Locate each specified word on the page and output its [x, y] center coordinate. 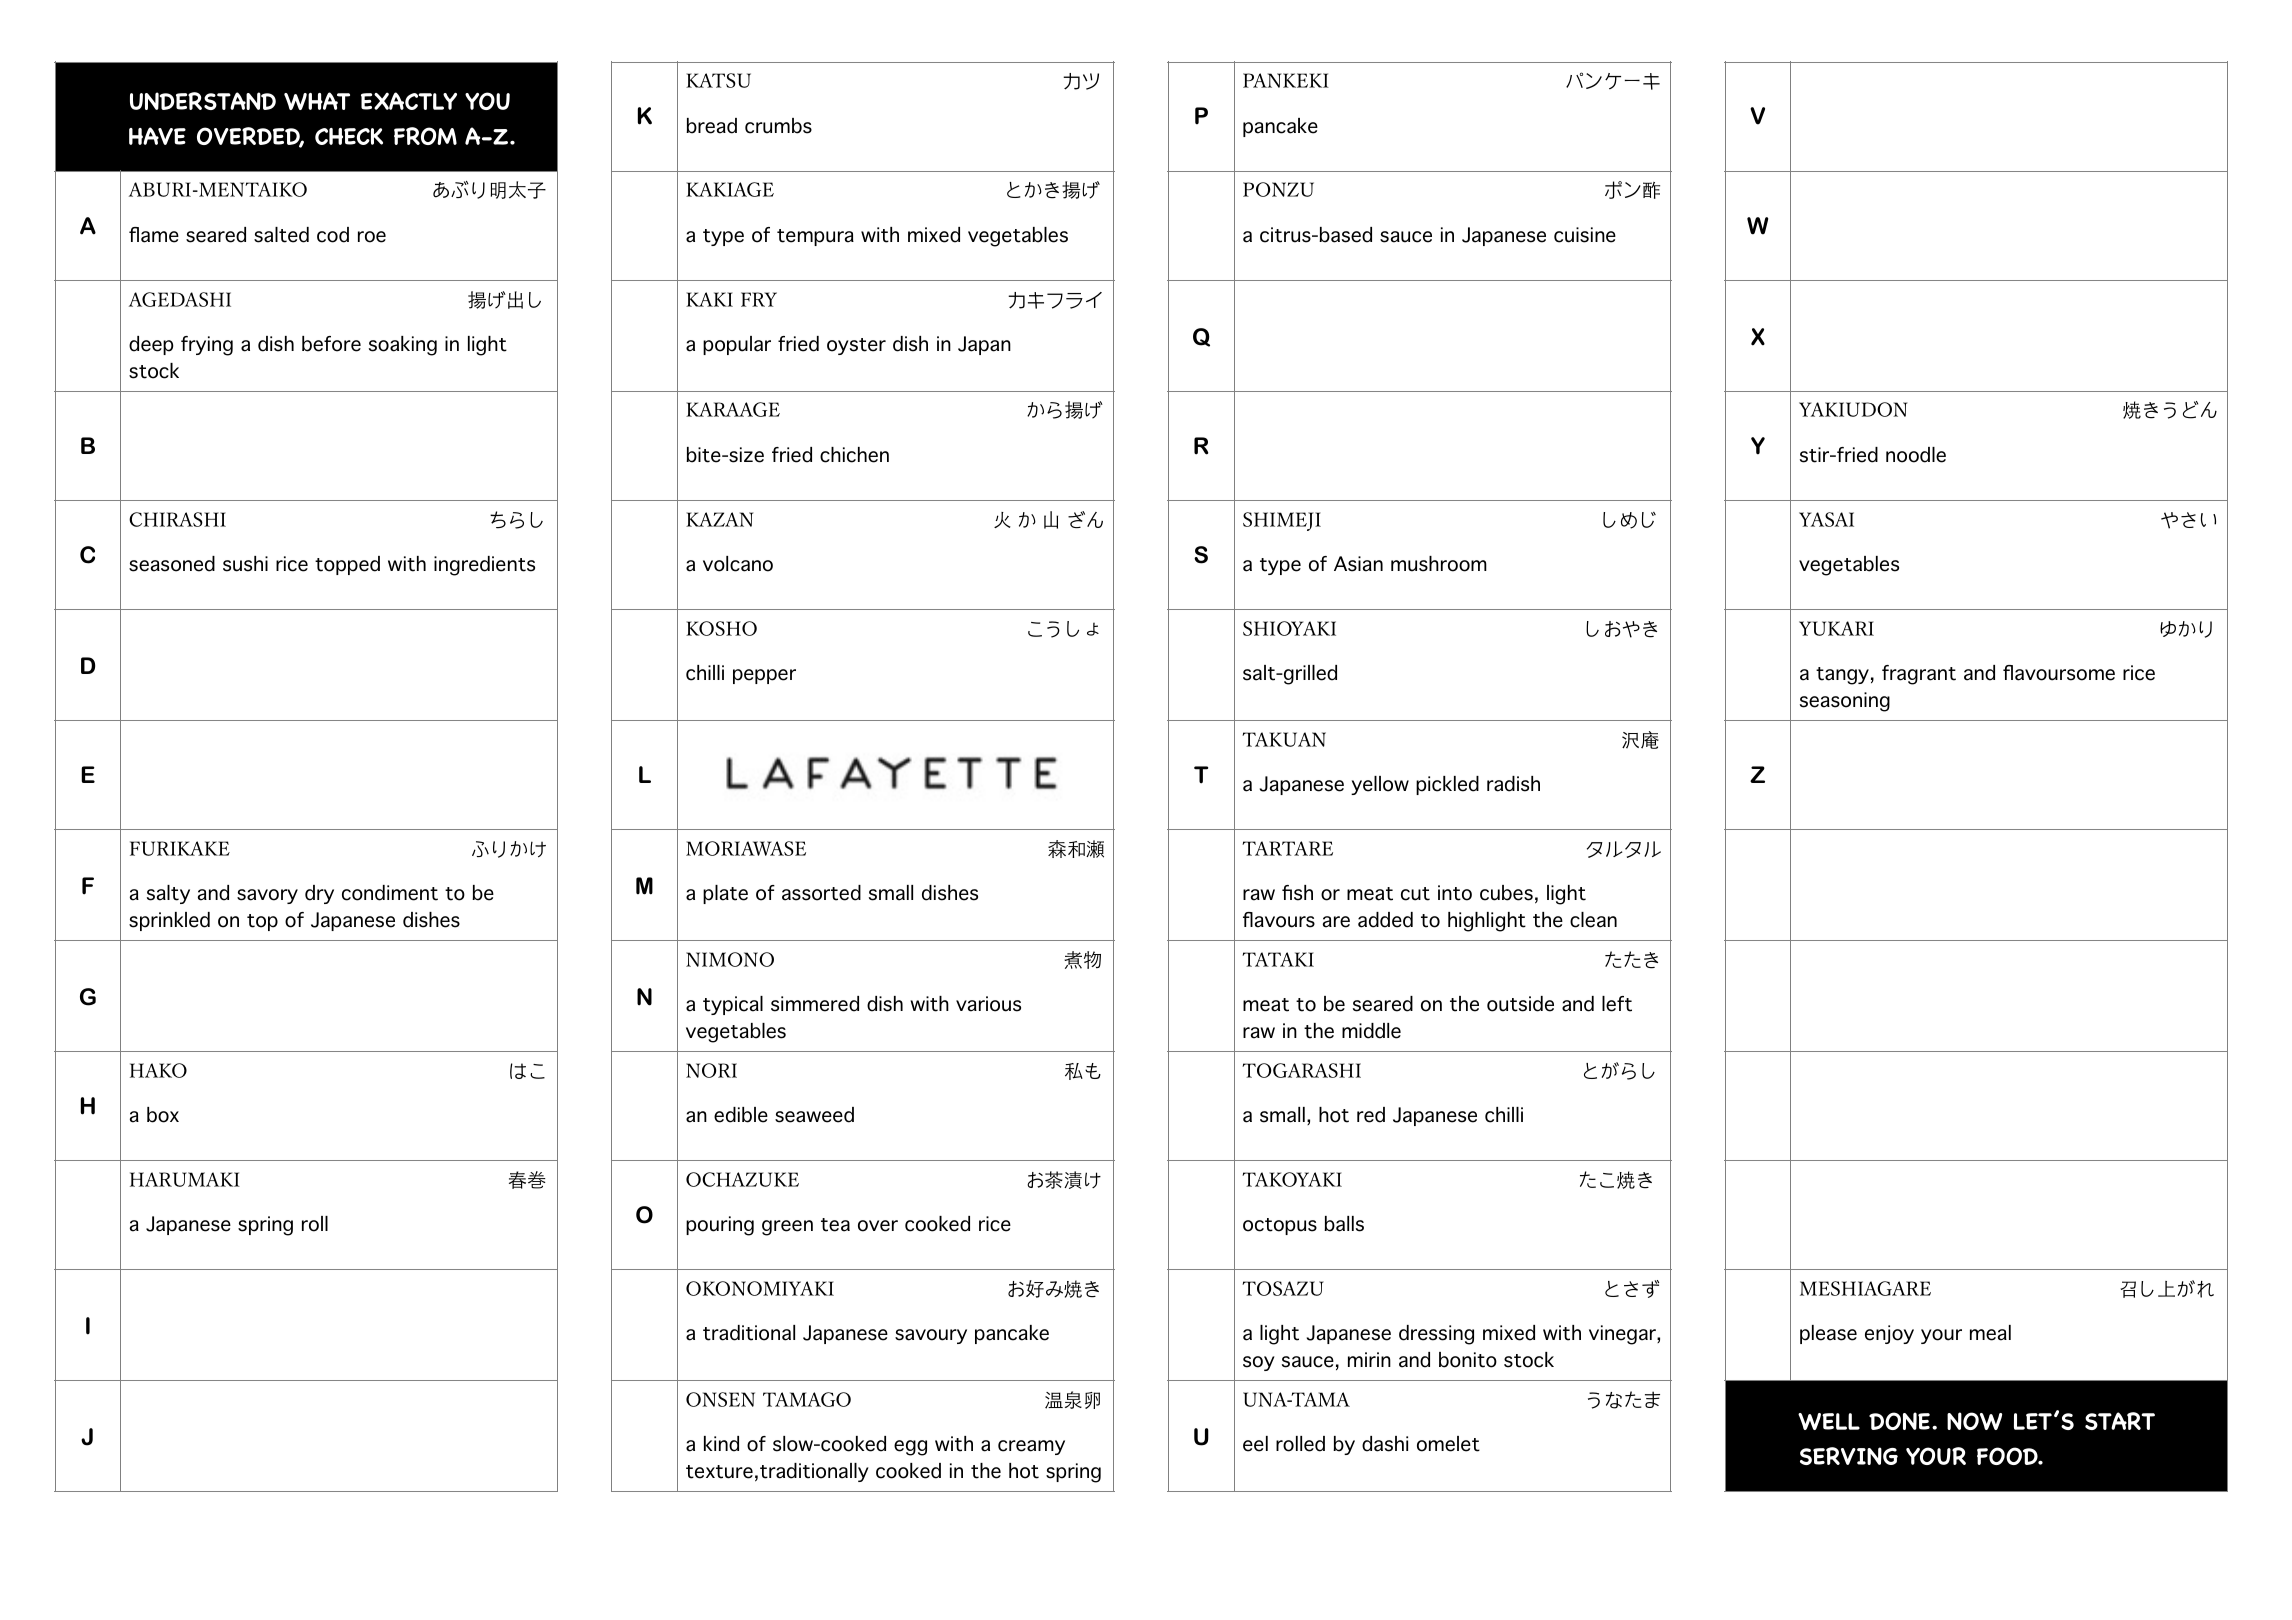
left [1617, 1004]
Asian [1358, 564]
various [988, 1004]
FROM [425, 136]
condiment [390, 893]
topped [347, 565]
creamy [1031, 1447]
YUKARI [1836, 628]
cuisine [1585, 235]
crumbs [778, 126]
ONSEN [720, 1399]
